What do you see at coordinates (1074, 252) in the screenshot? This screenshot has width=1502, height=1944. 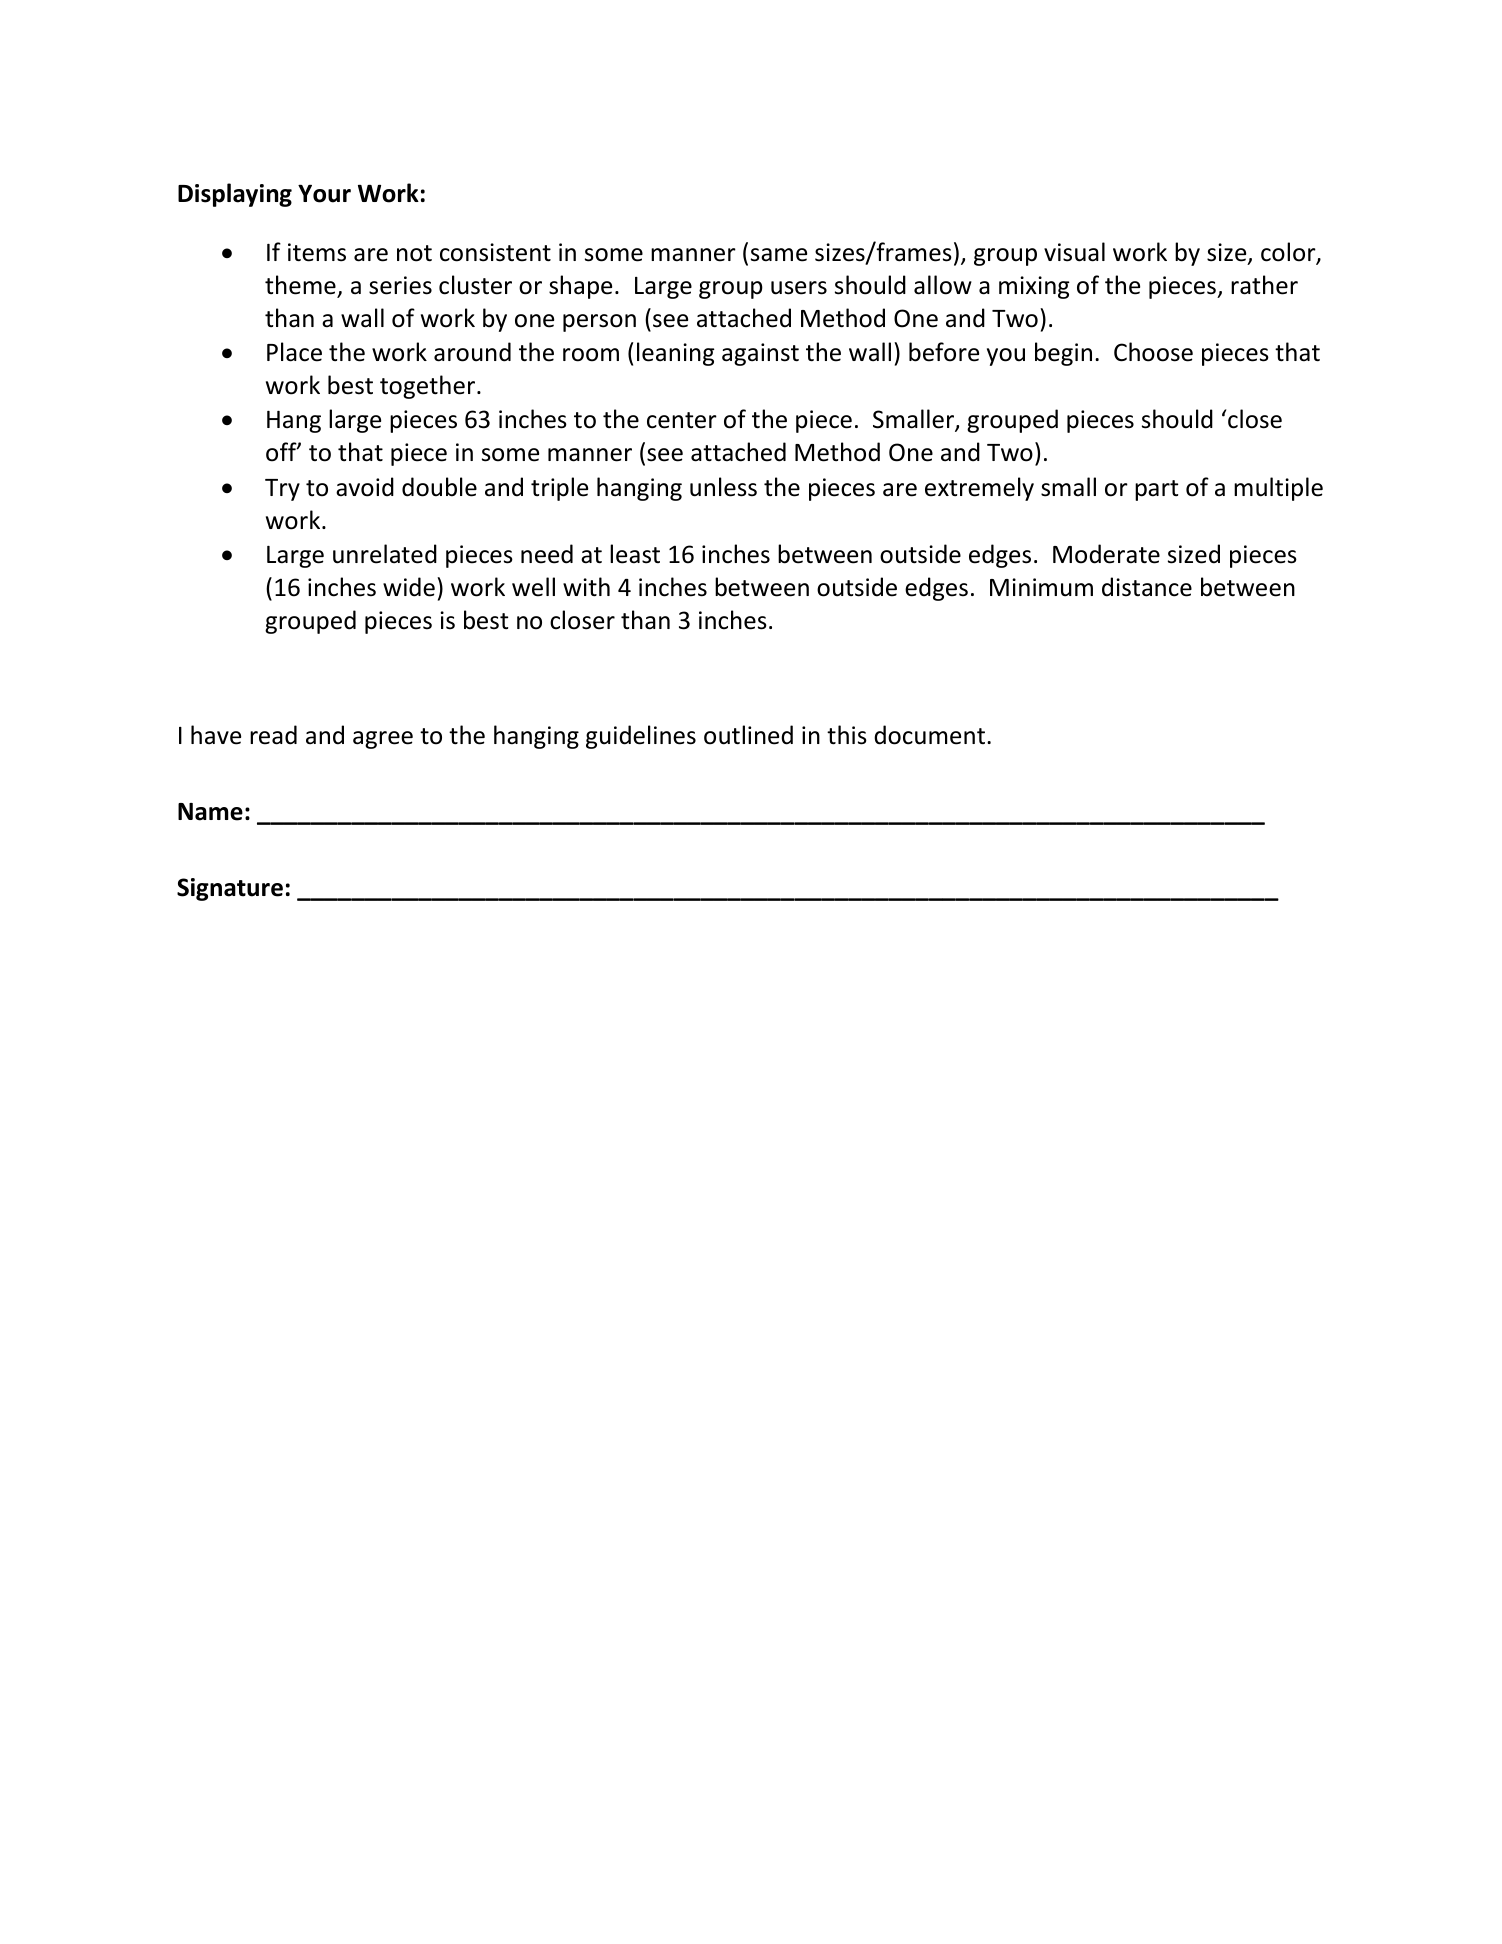 I see `visual` at bounding box center [1074, 252].
